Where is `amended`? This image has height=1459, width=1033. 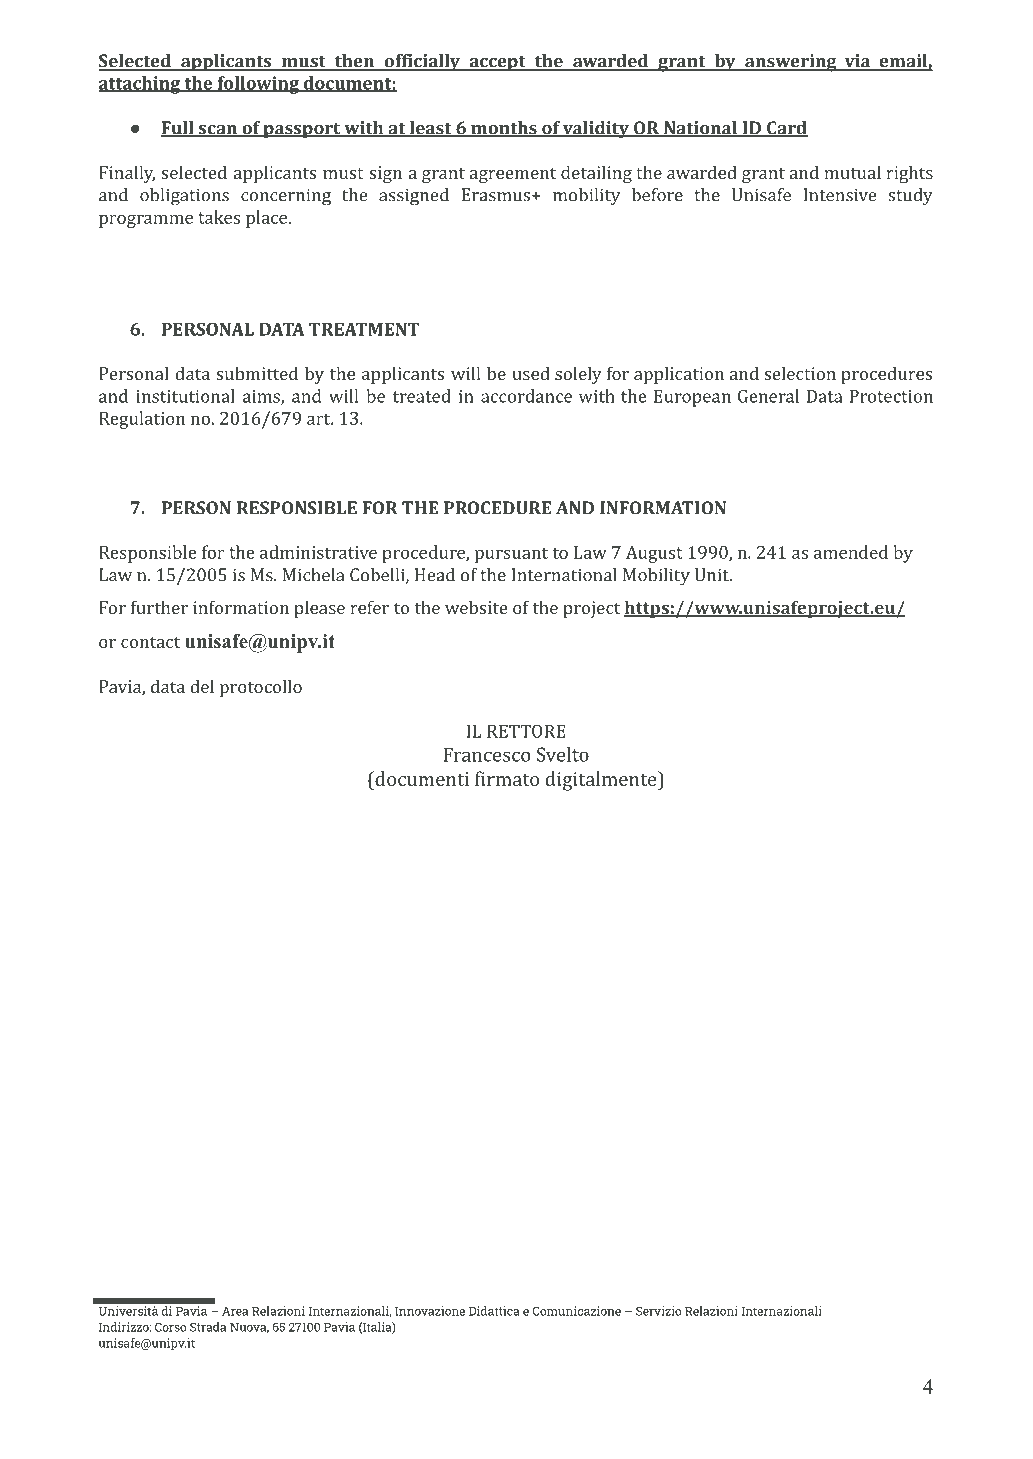
amended is located at coordinates (851, 552).
